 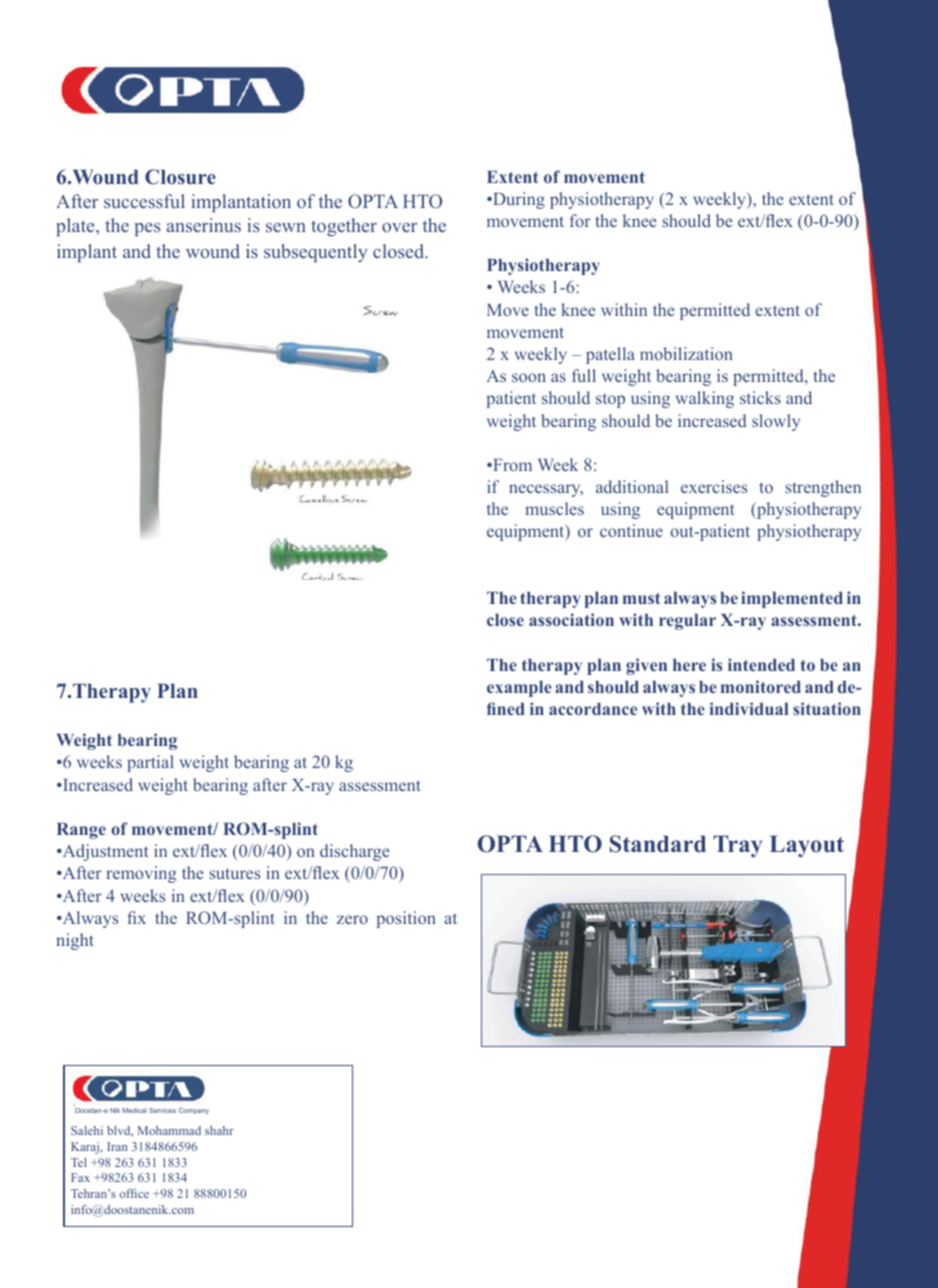 I want to click on Company, so click(x=194, y=1111).
